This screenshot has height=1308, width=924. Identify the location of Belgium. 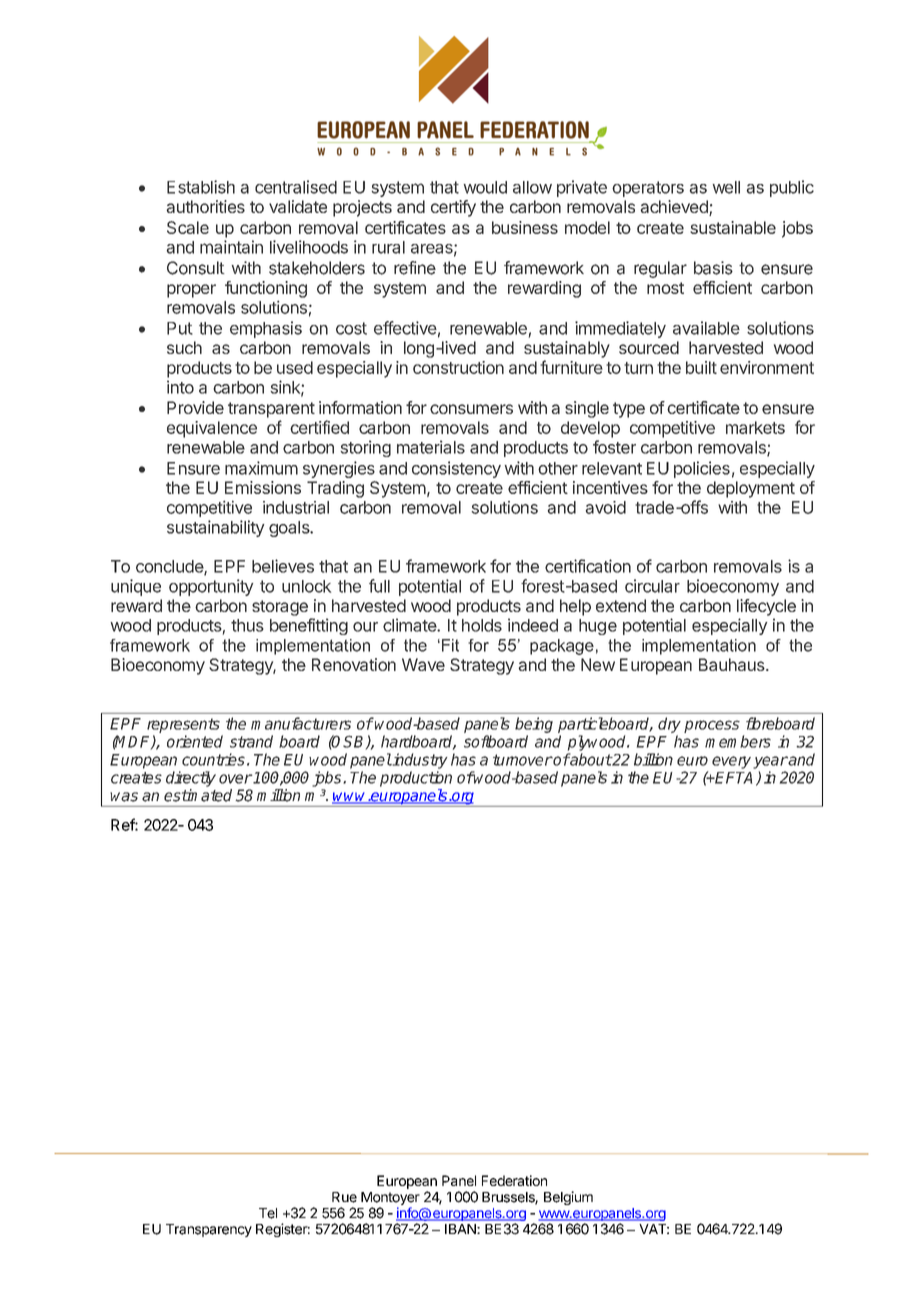
(568, 1198).
